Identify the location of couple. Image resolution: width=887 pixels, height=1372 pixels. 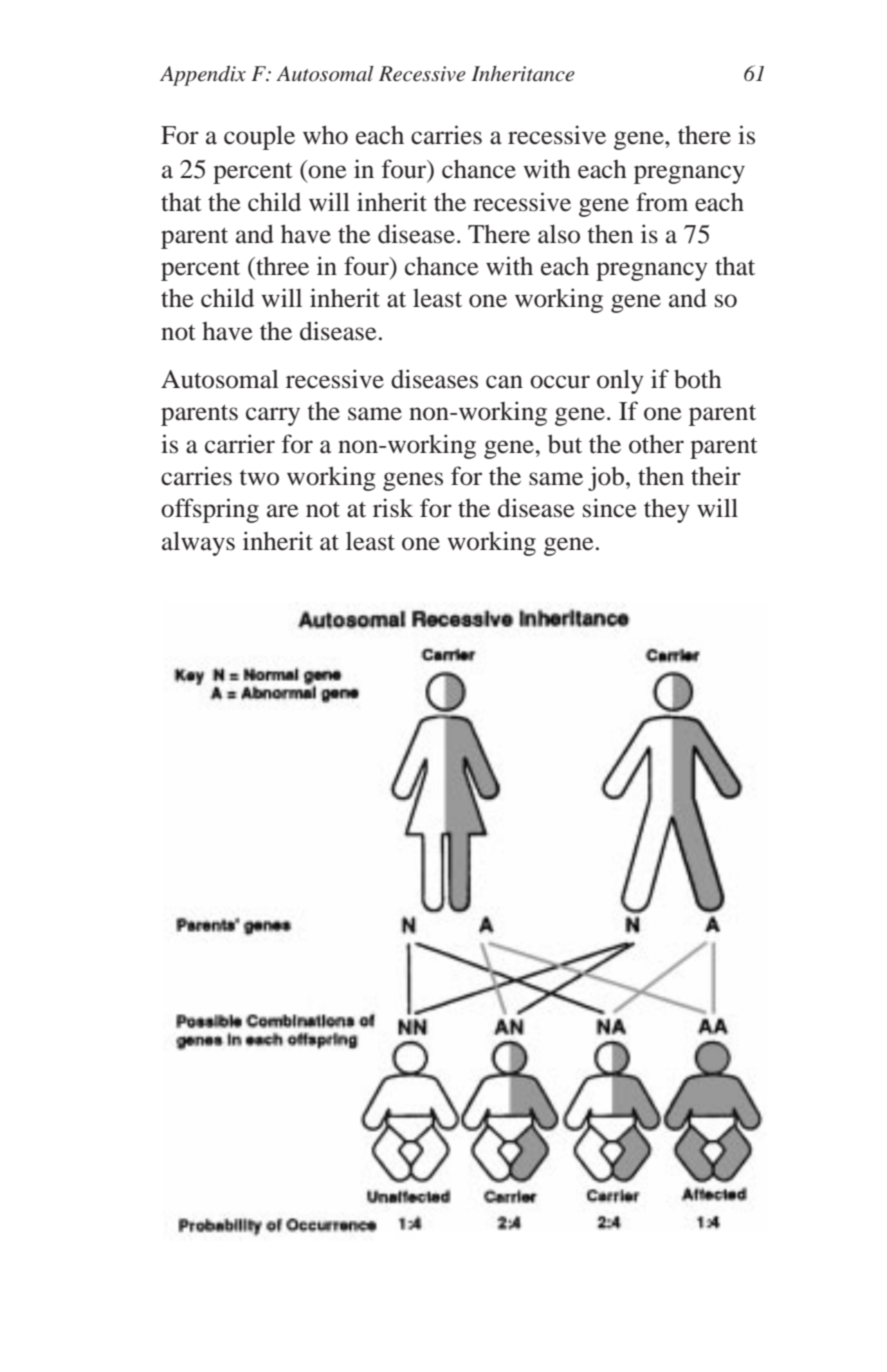
(259, 137).
